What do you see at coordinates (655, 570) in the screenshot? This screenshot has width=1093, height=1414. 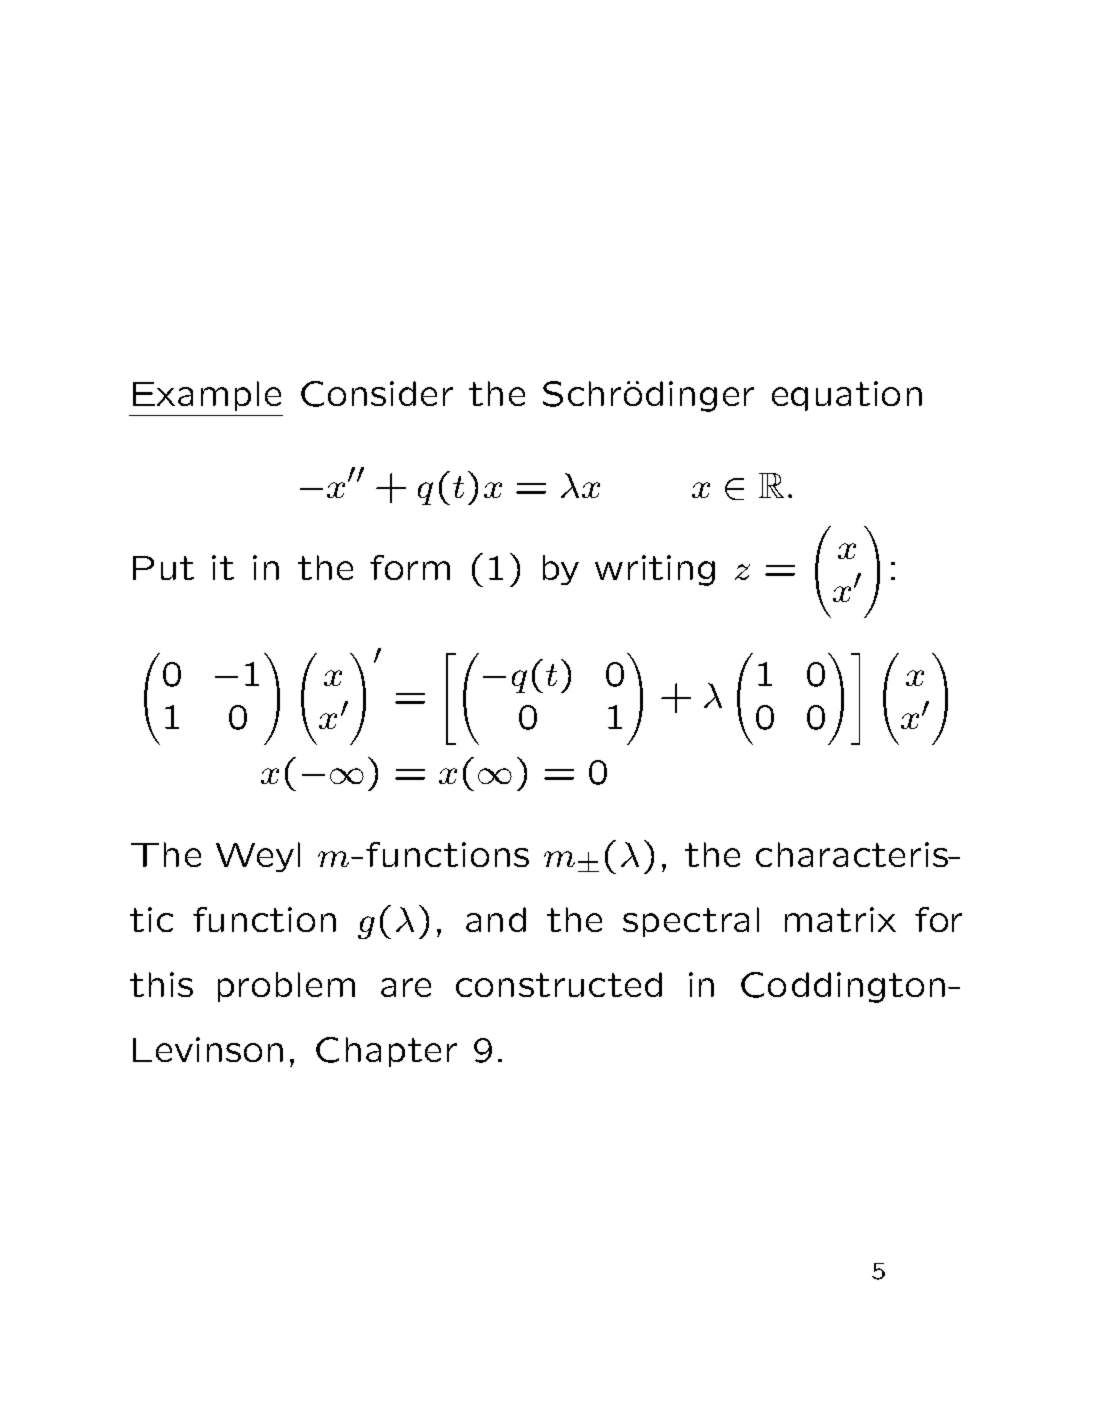 I see `writing` at bounding box center [655, 570].
